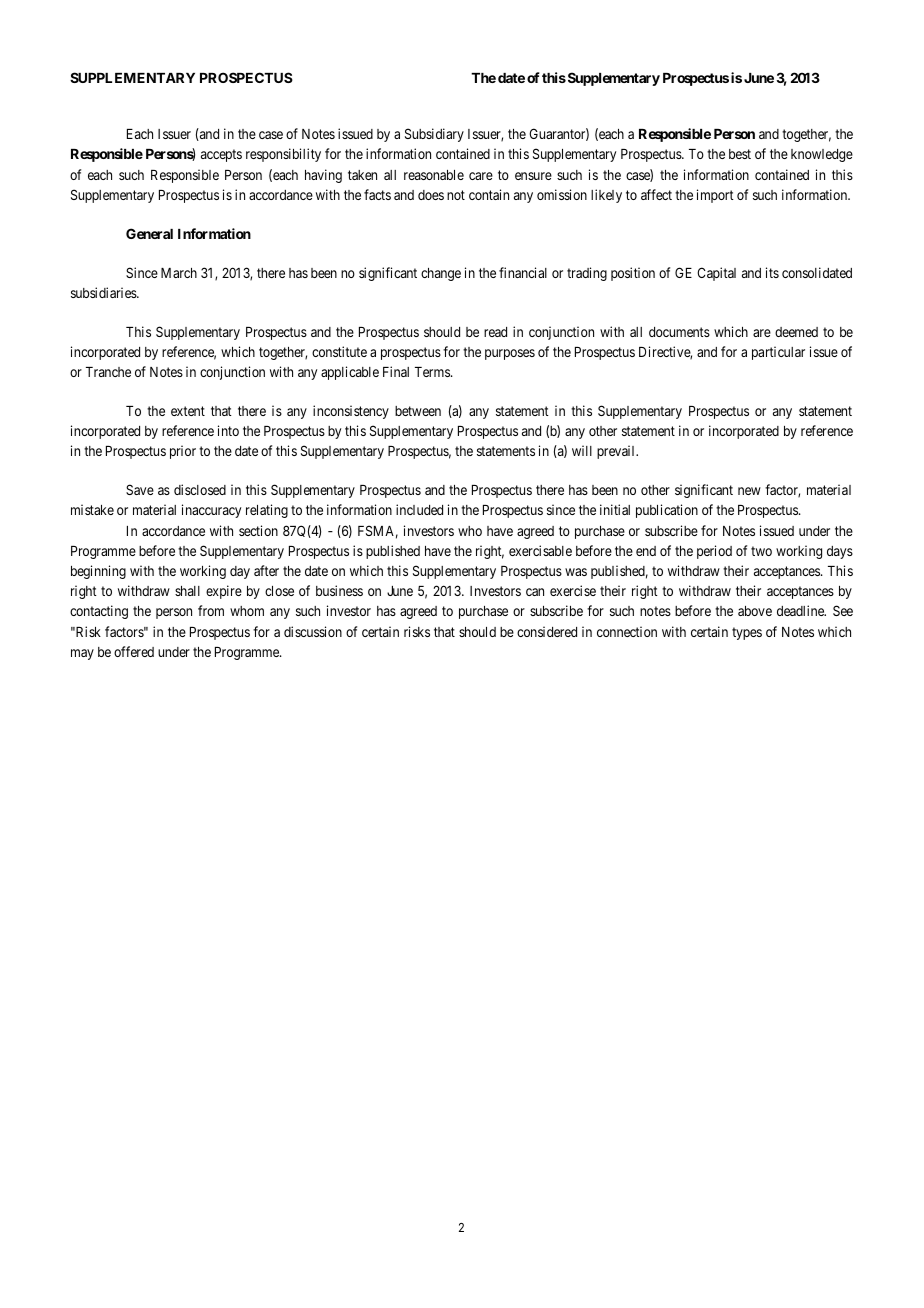 The width and height of the image is (924, 1308). What do you see at coordinates (778, 353) in the image?
I see `particular` at bounding box center [778, 353].
